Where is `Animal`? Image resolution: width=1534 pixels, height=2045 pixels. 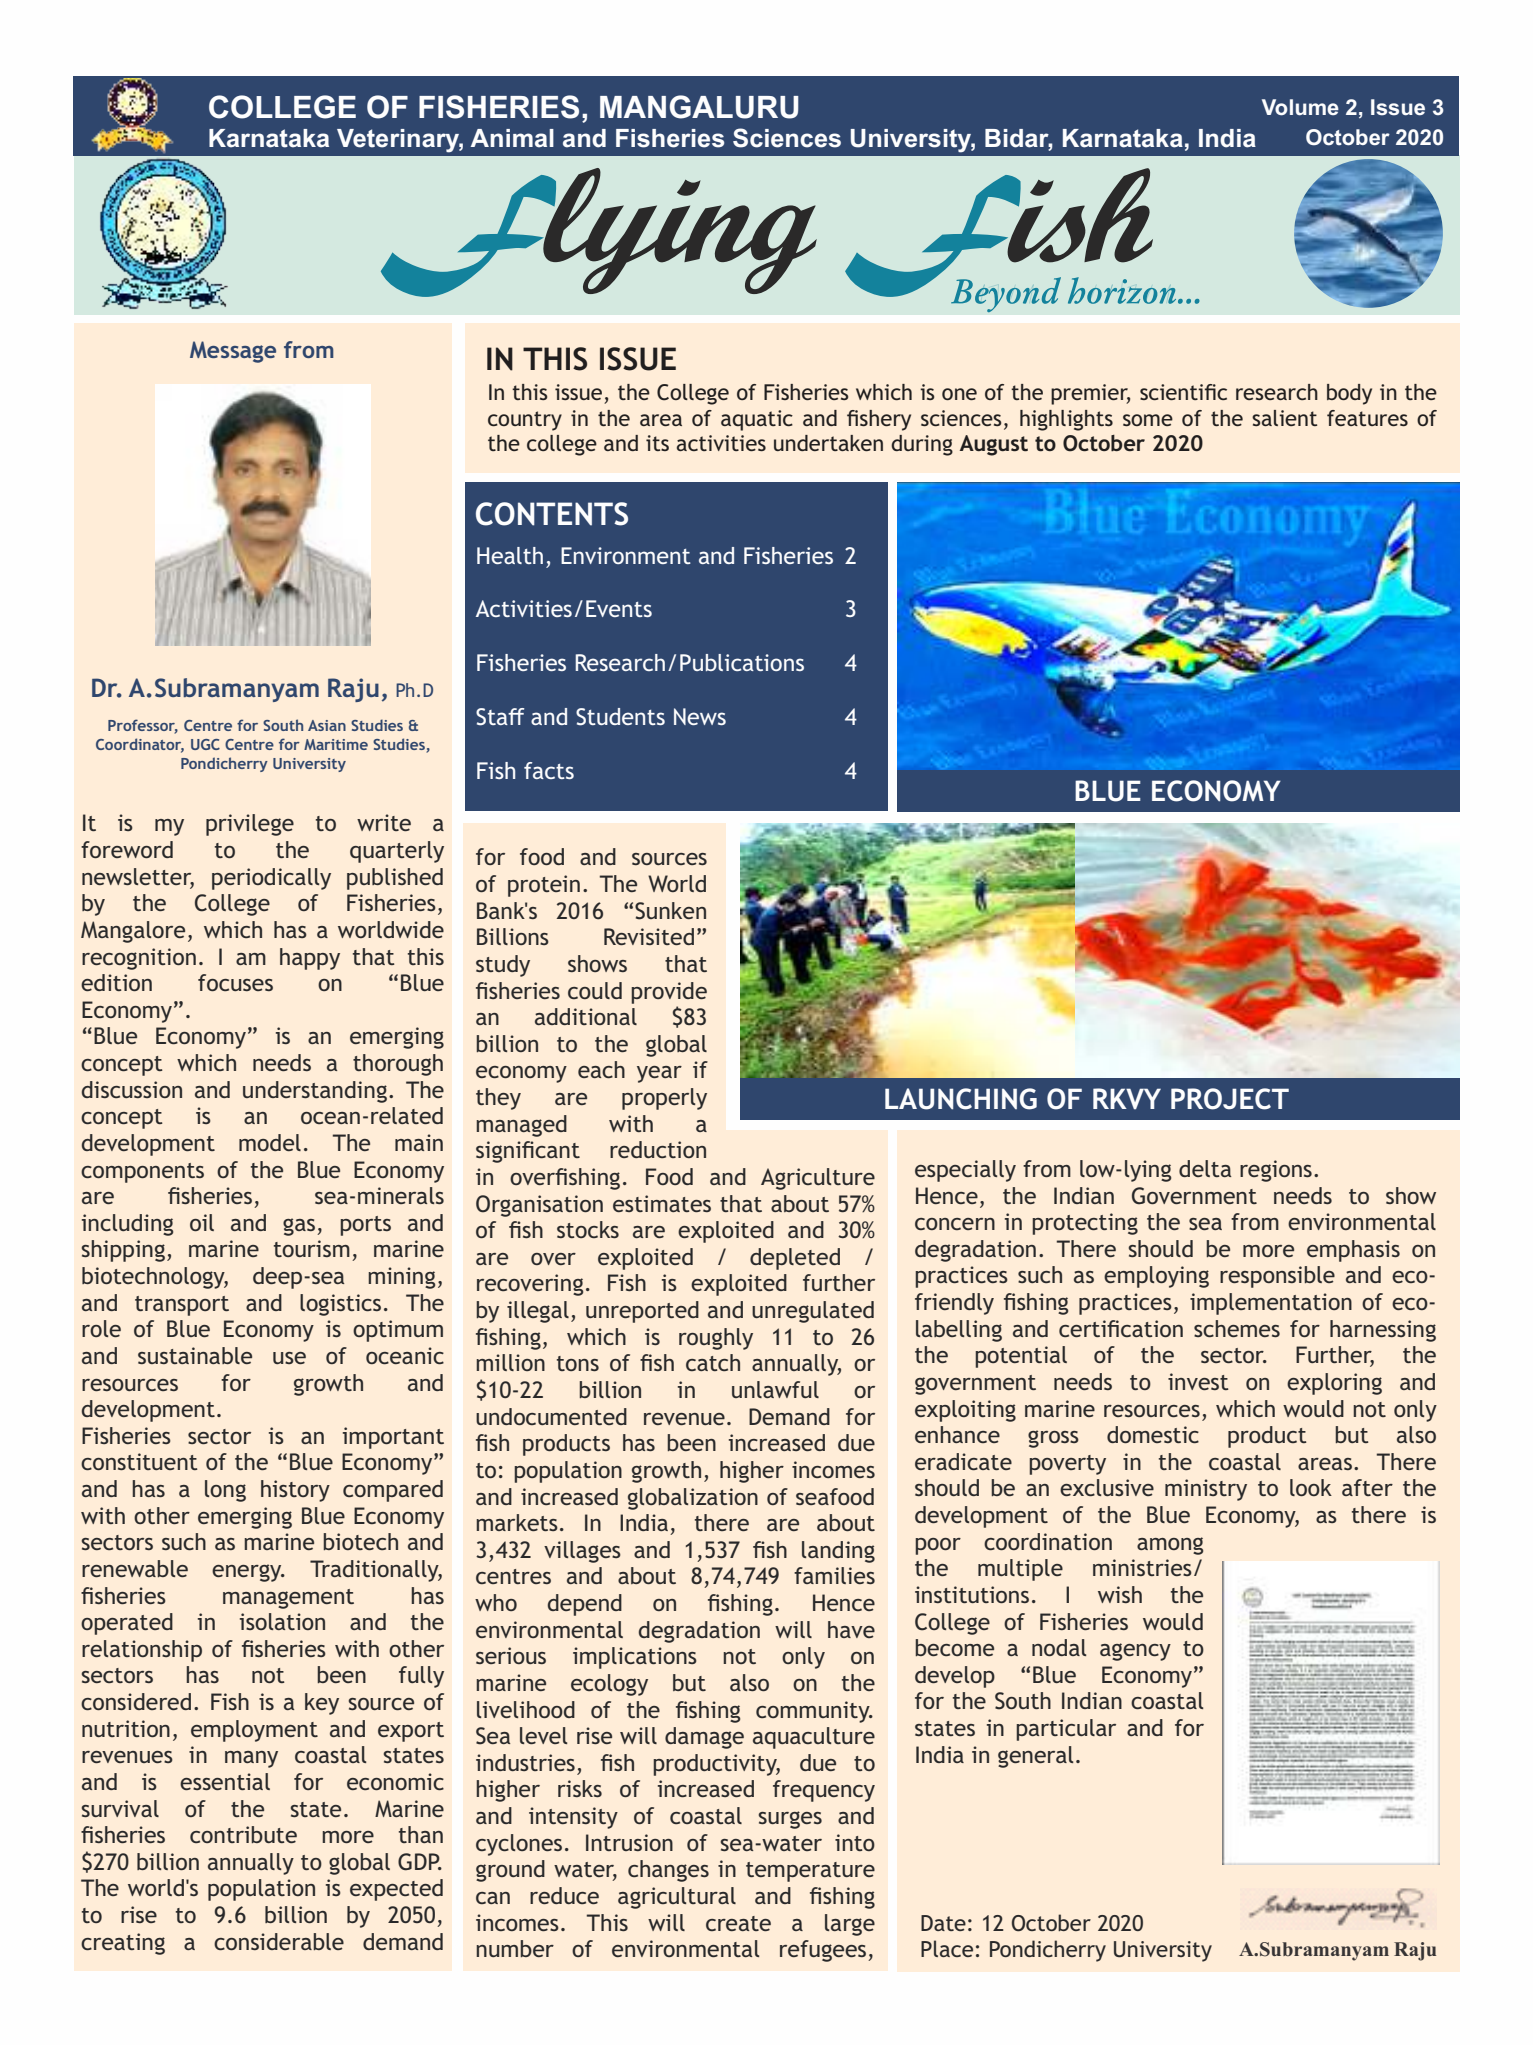 Animal is located at coordinates (512, 138).
